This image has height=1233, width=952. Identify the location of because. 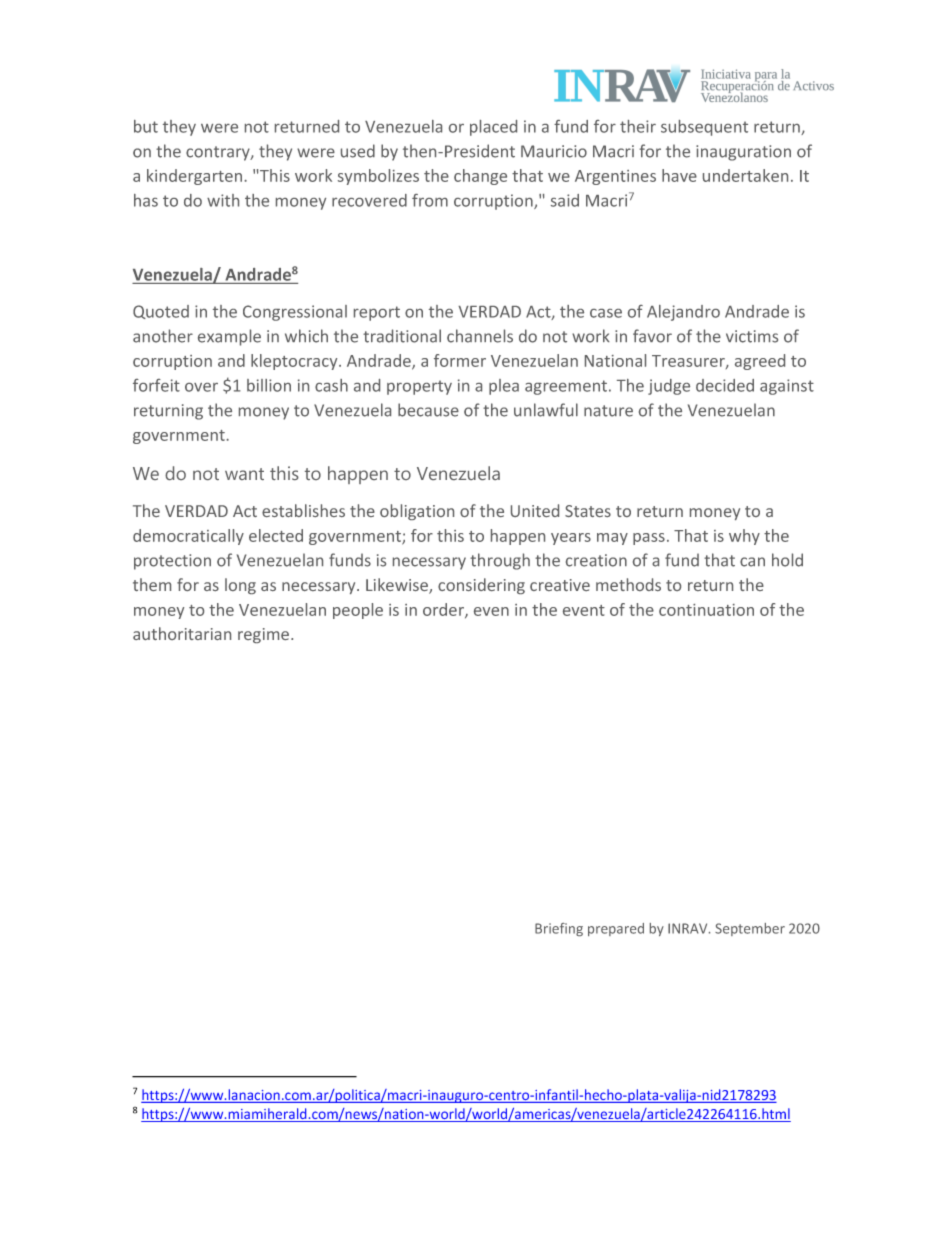
(428, 410).
